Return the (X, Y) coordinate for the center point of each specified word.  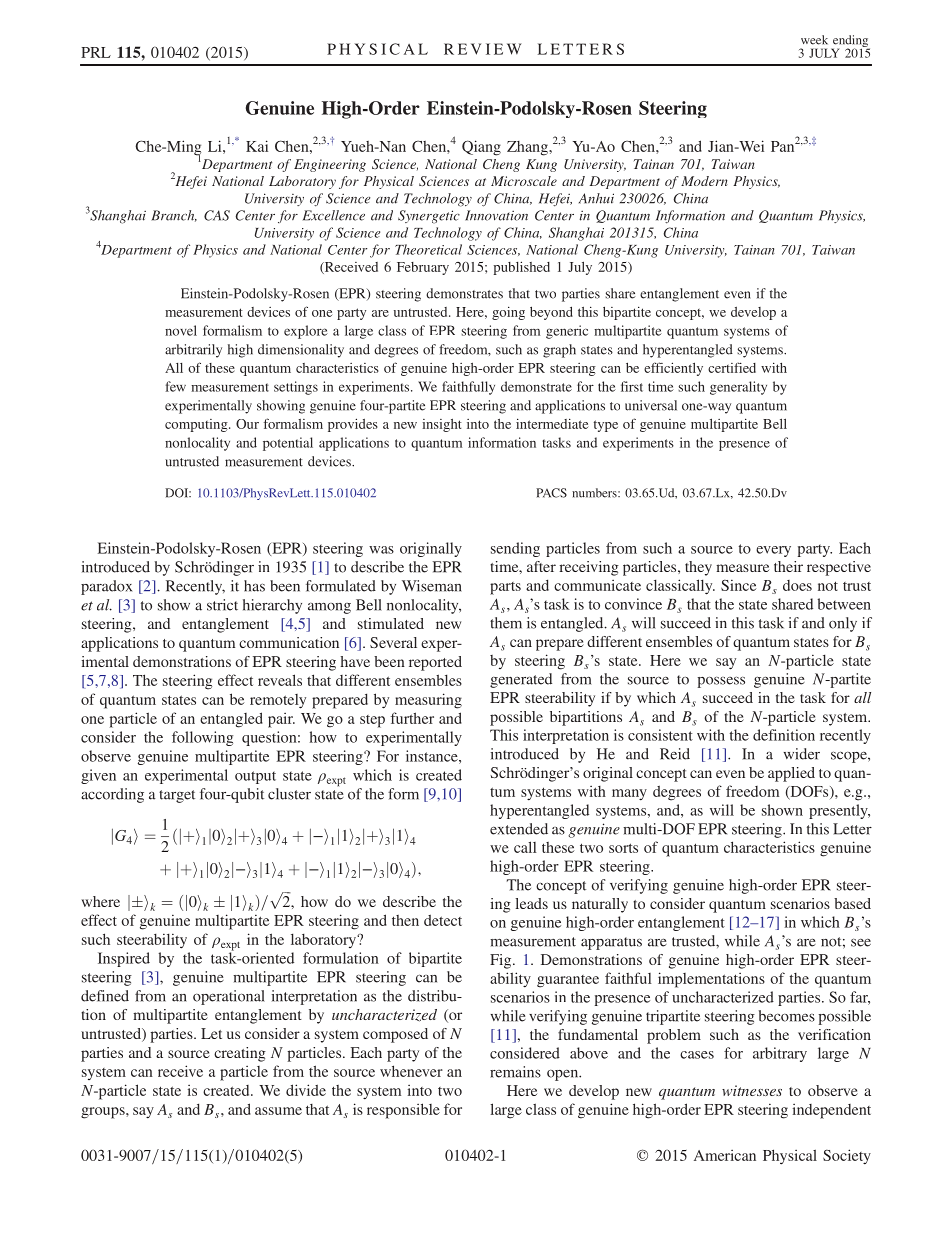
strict (222, 605)
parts (505, 588)
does (797, 585)
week (814, 40)
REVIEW (483, 49)
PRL (96, 52)
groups (104, 1113)
